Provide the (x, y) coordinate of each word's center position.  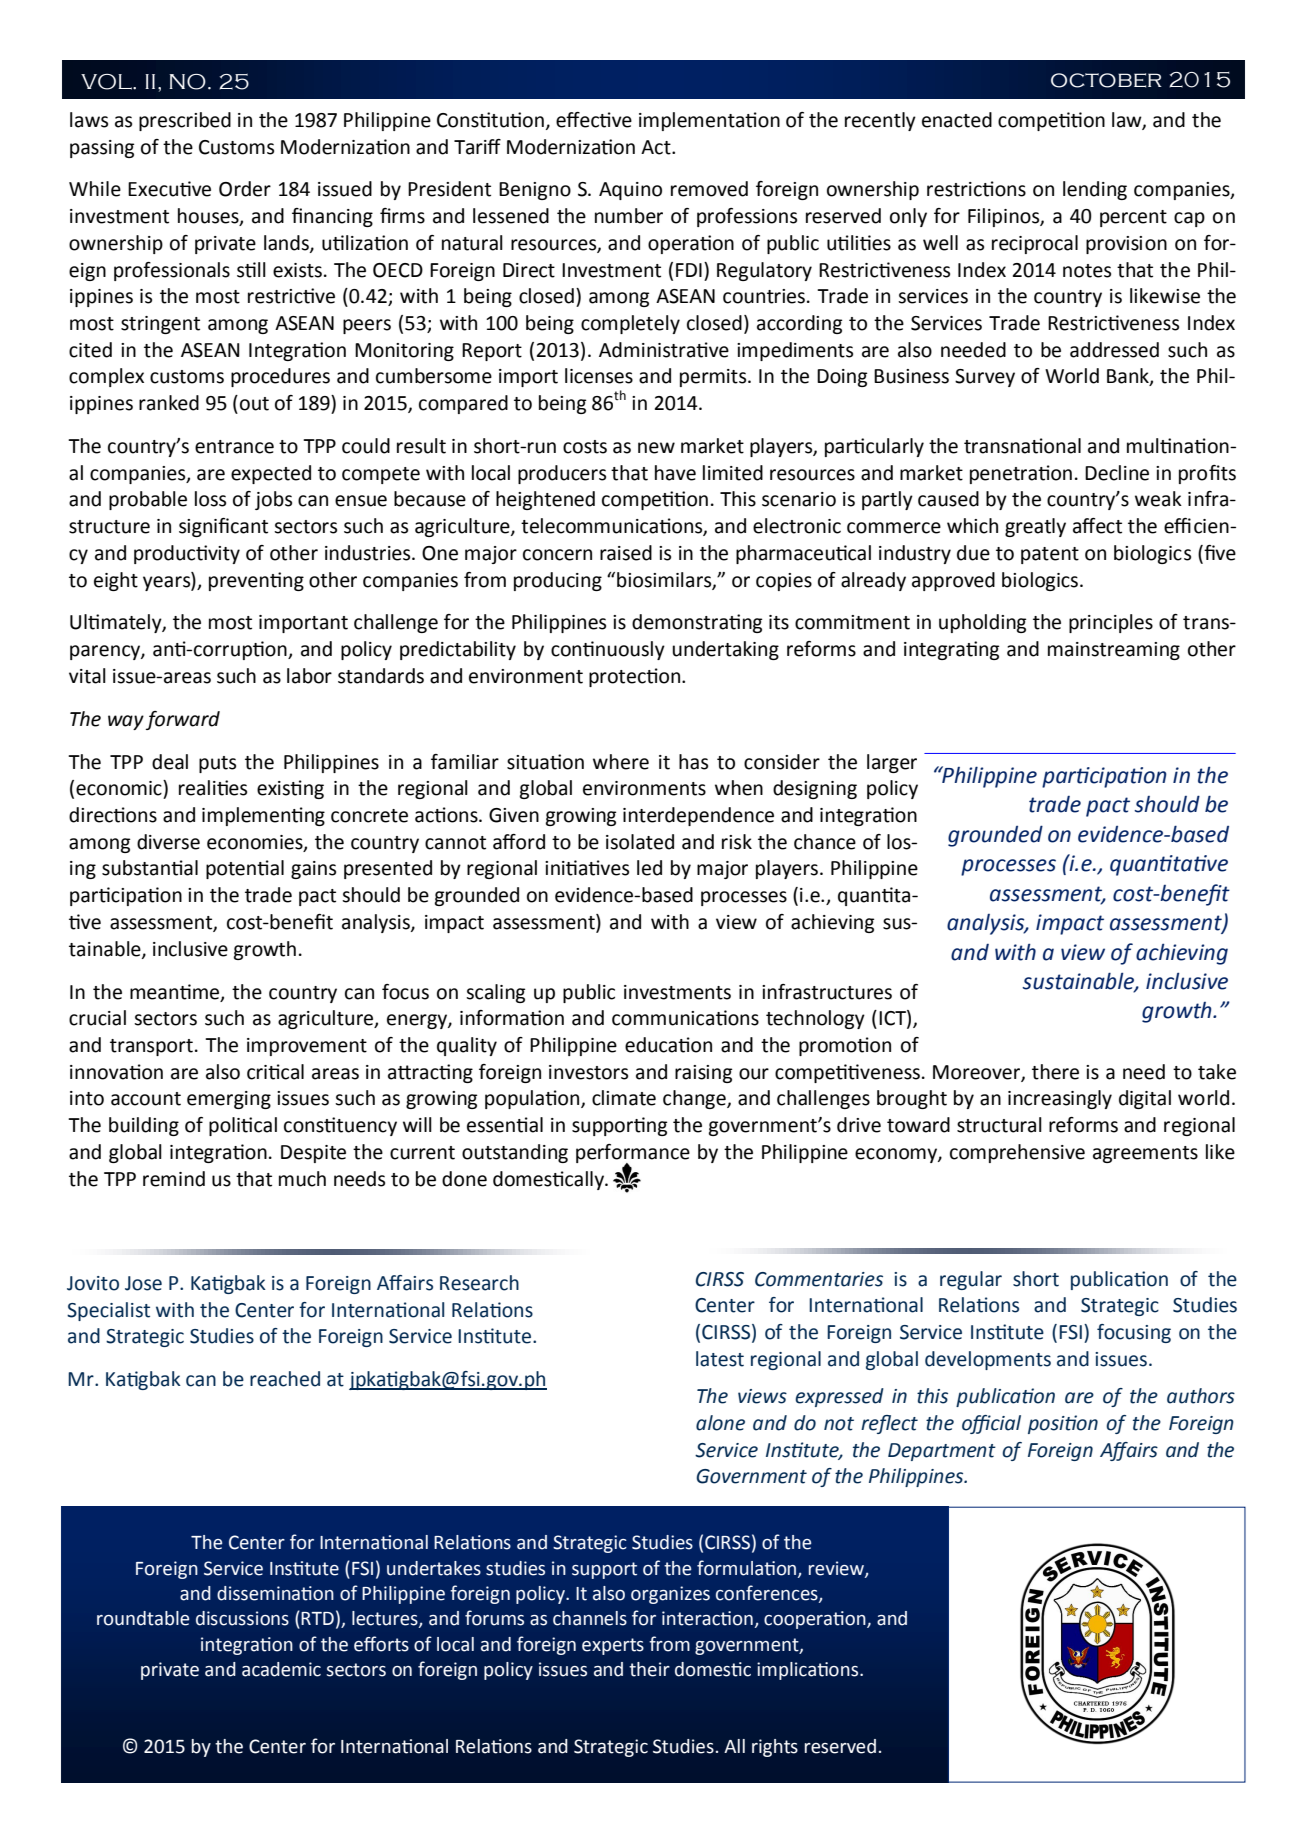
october (1106, 80)
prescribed (185, 121)
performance (633, 1154)
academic (281, 1669)
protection (636, 677)
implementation (709, 121)
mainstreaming (1114, 651)
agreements (1145, 1154)
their (649, 1669)
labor (309, 676)
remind (174, 1179)
